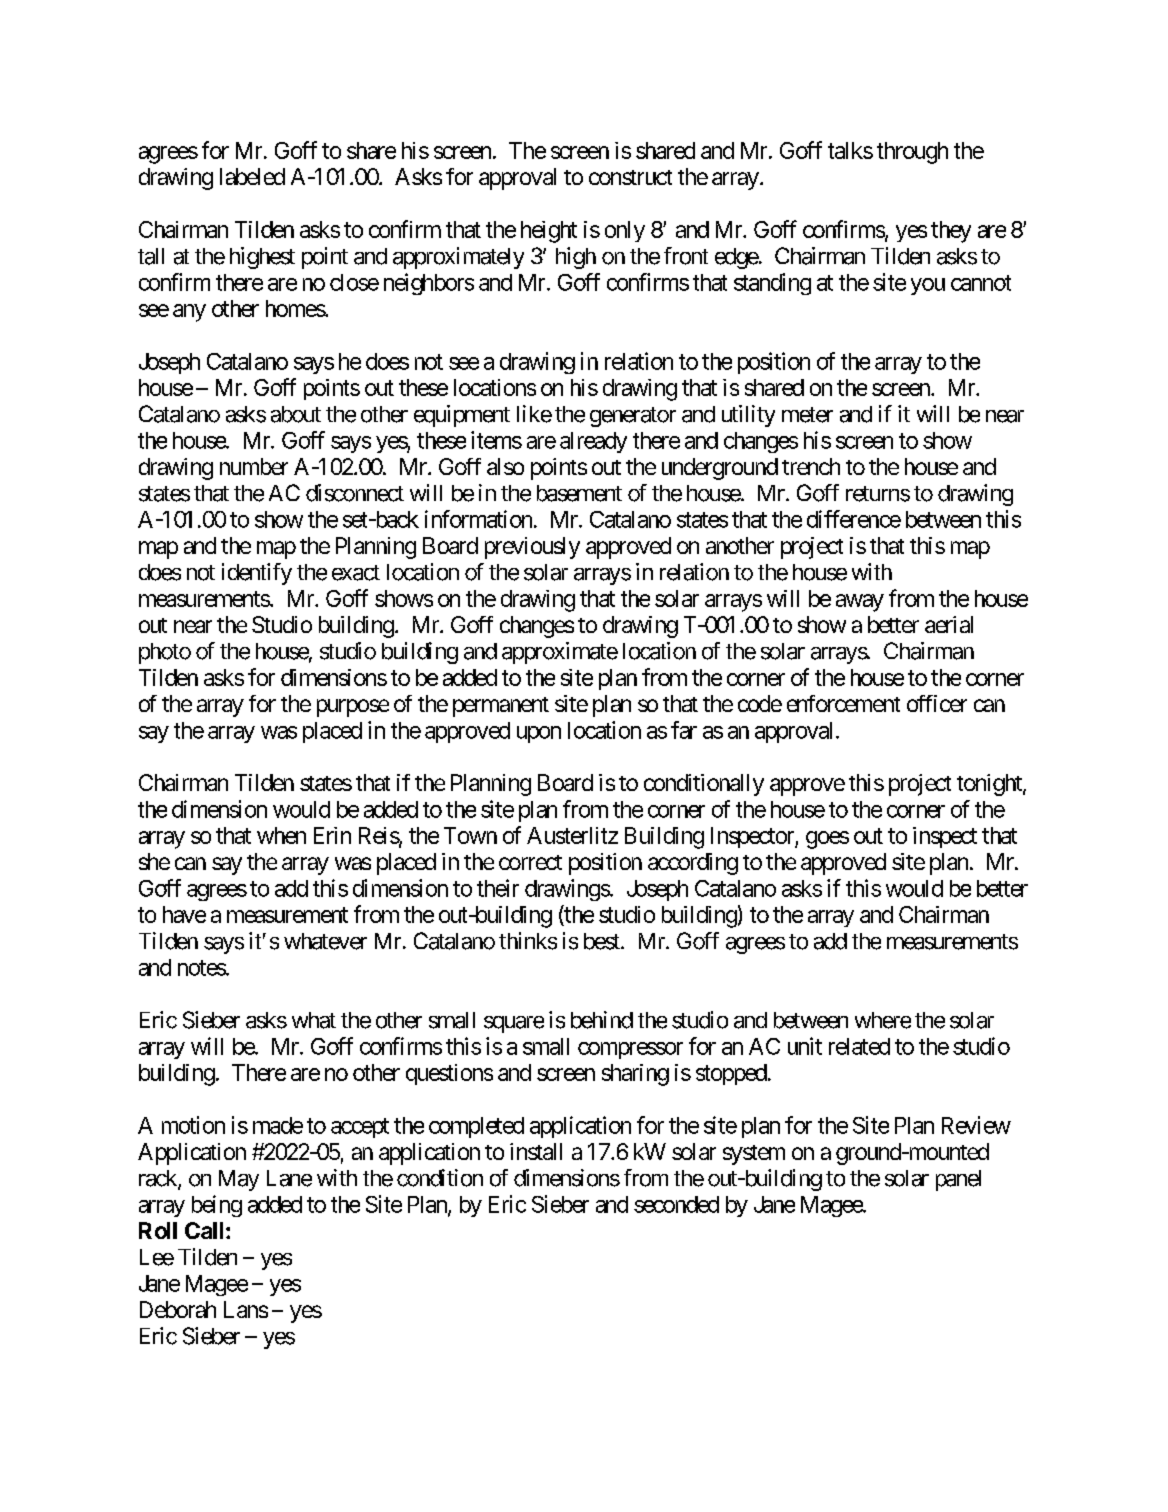 The width and height of the page is (1168, 1512). Describe the element at coordinates (257, 574) in the page. I see `identify` at that location.
